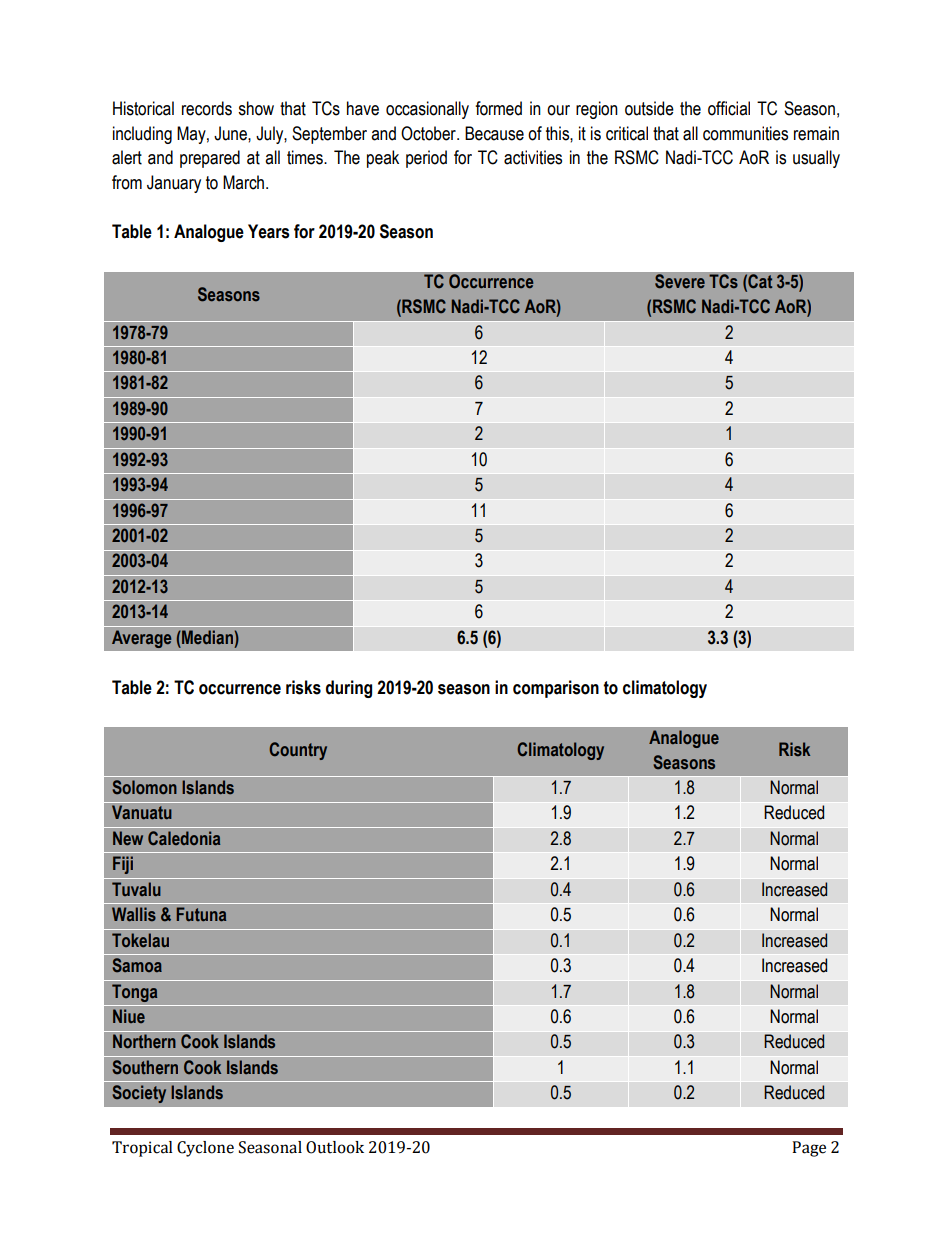 The width and height of the screenshot is (952, 1233). I want to click on during, so click(349, 689).
